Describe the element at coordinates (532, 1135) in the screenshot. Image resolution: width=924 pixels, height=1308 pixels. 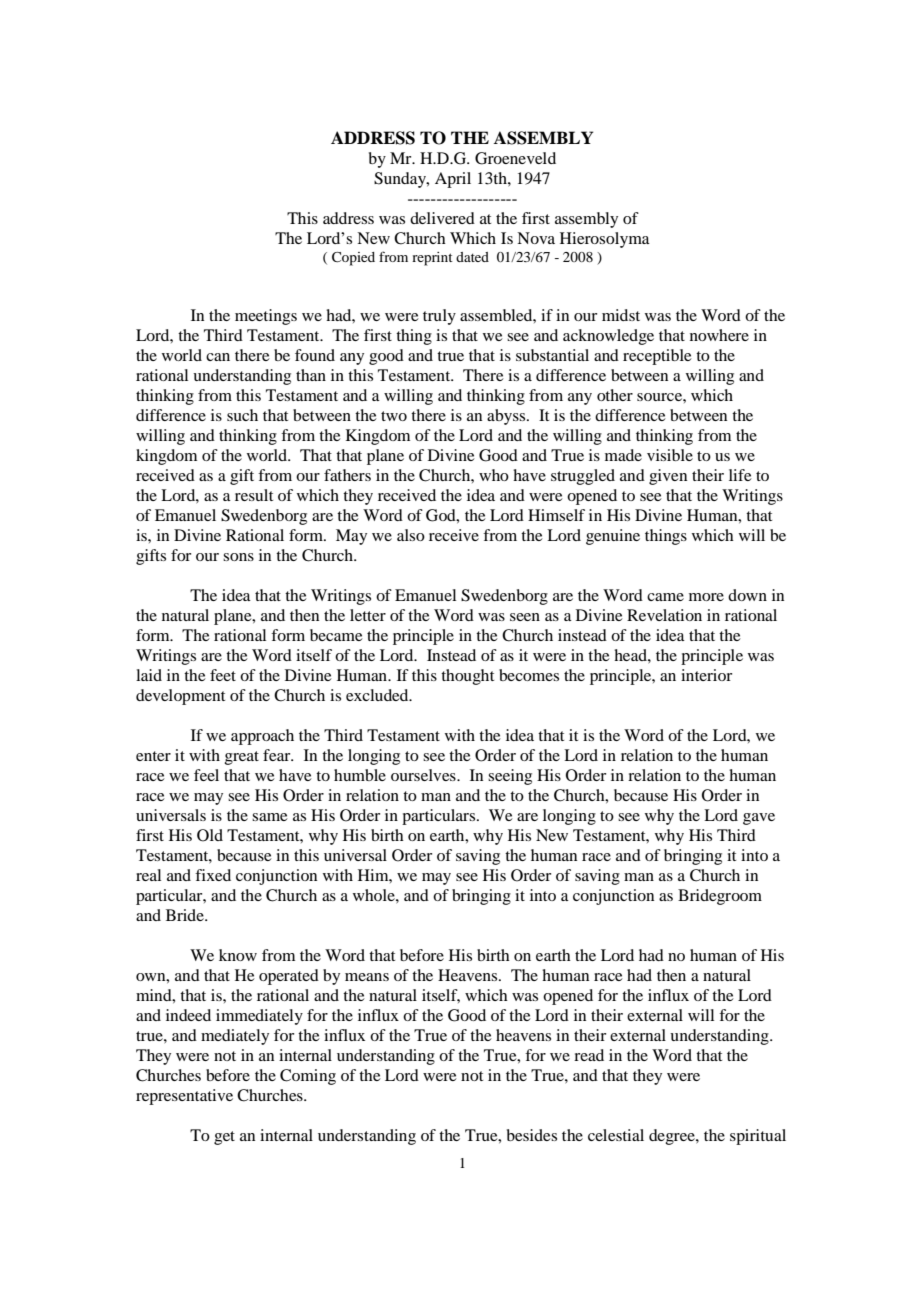
I see `besides` at that location.
